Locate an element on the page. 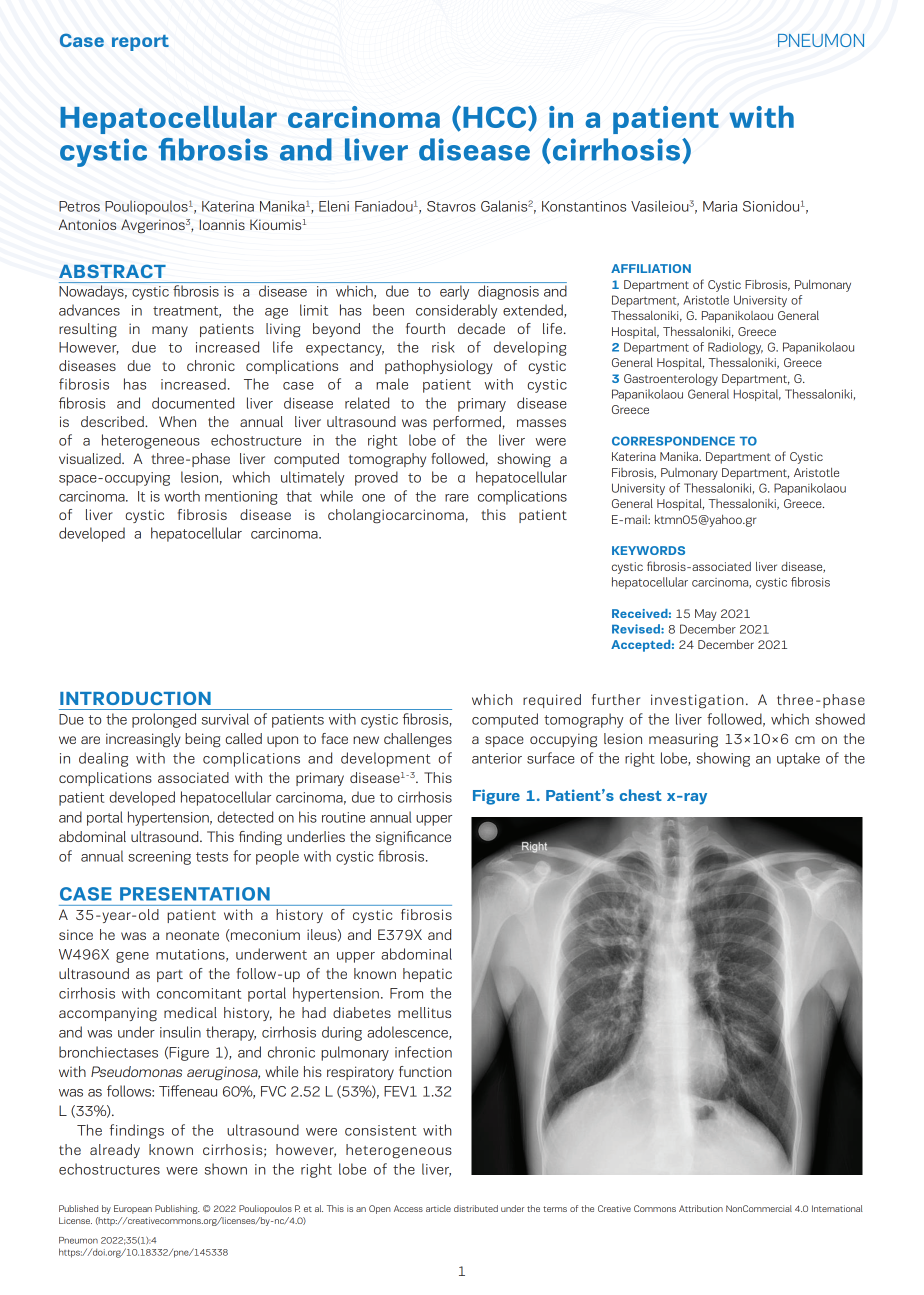  Maria is located at coordinates (720, 206).
